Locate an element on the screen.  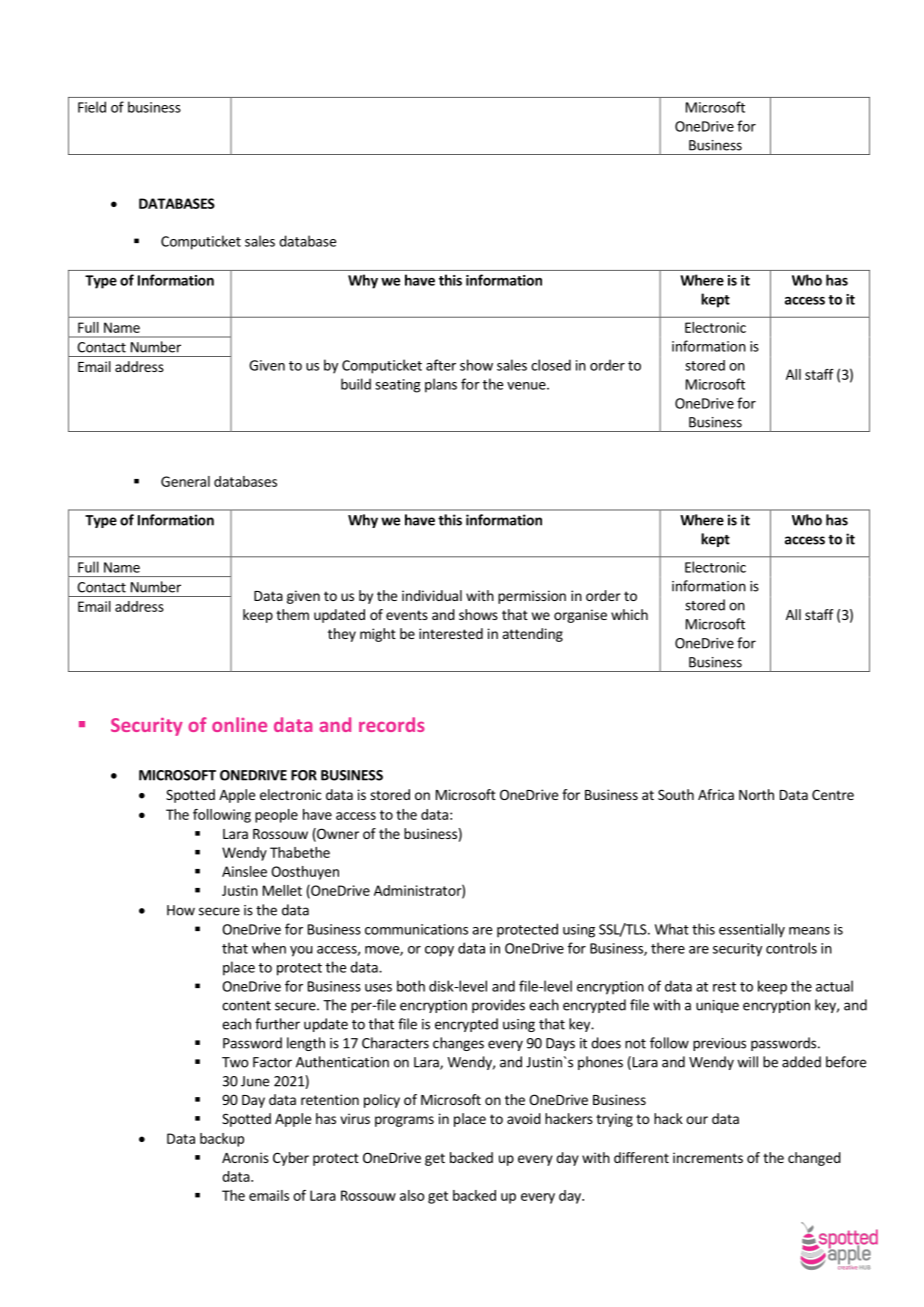
plans is located at coordinates (441, 385).
